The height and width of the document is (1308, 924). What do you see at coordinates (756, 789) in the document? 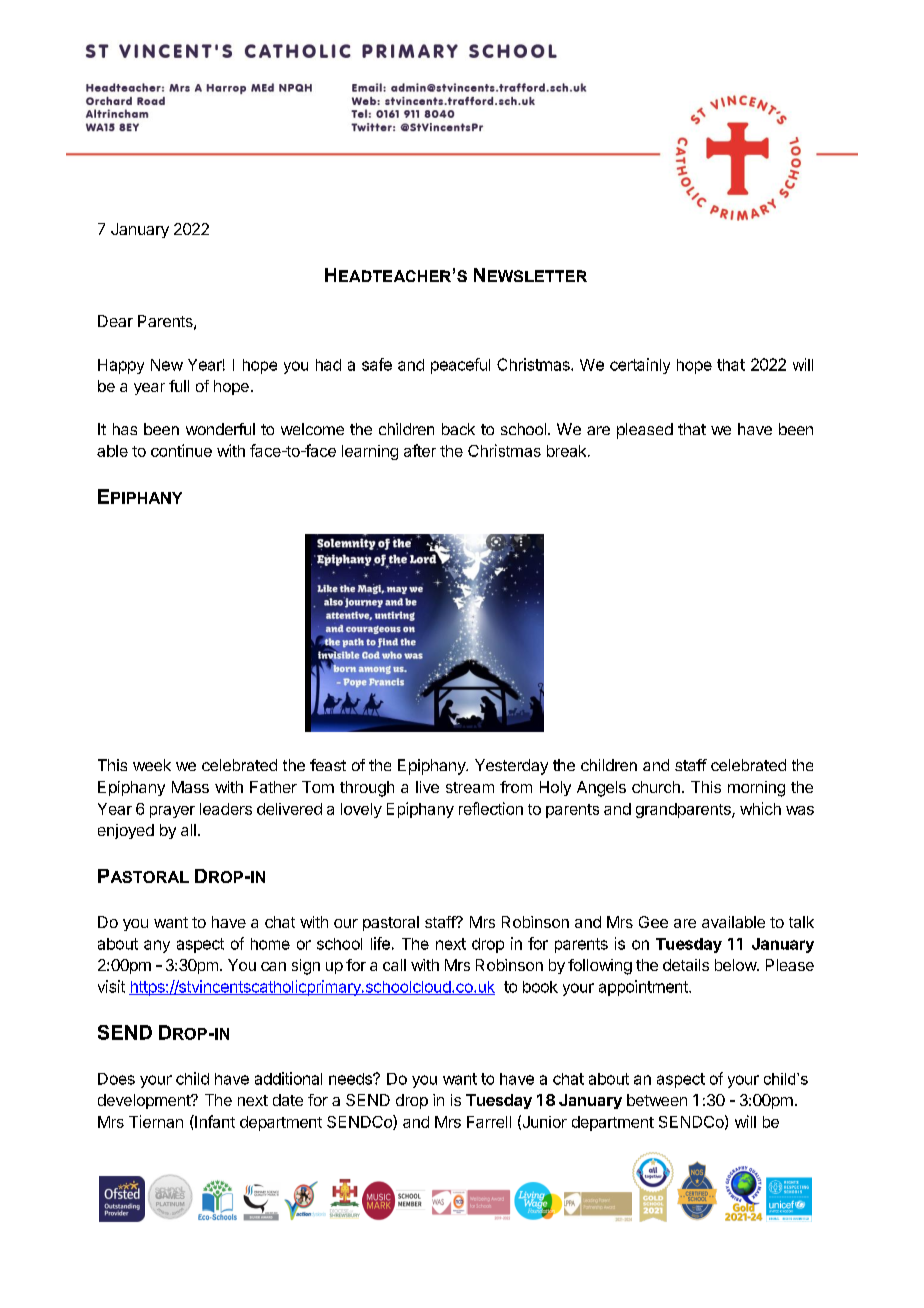
I see `morning` at bounding box center [756, 789].
